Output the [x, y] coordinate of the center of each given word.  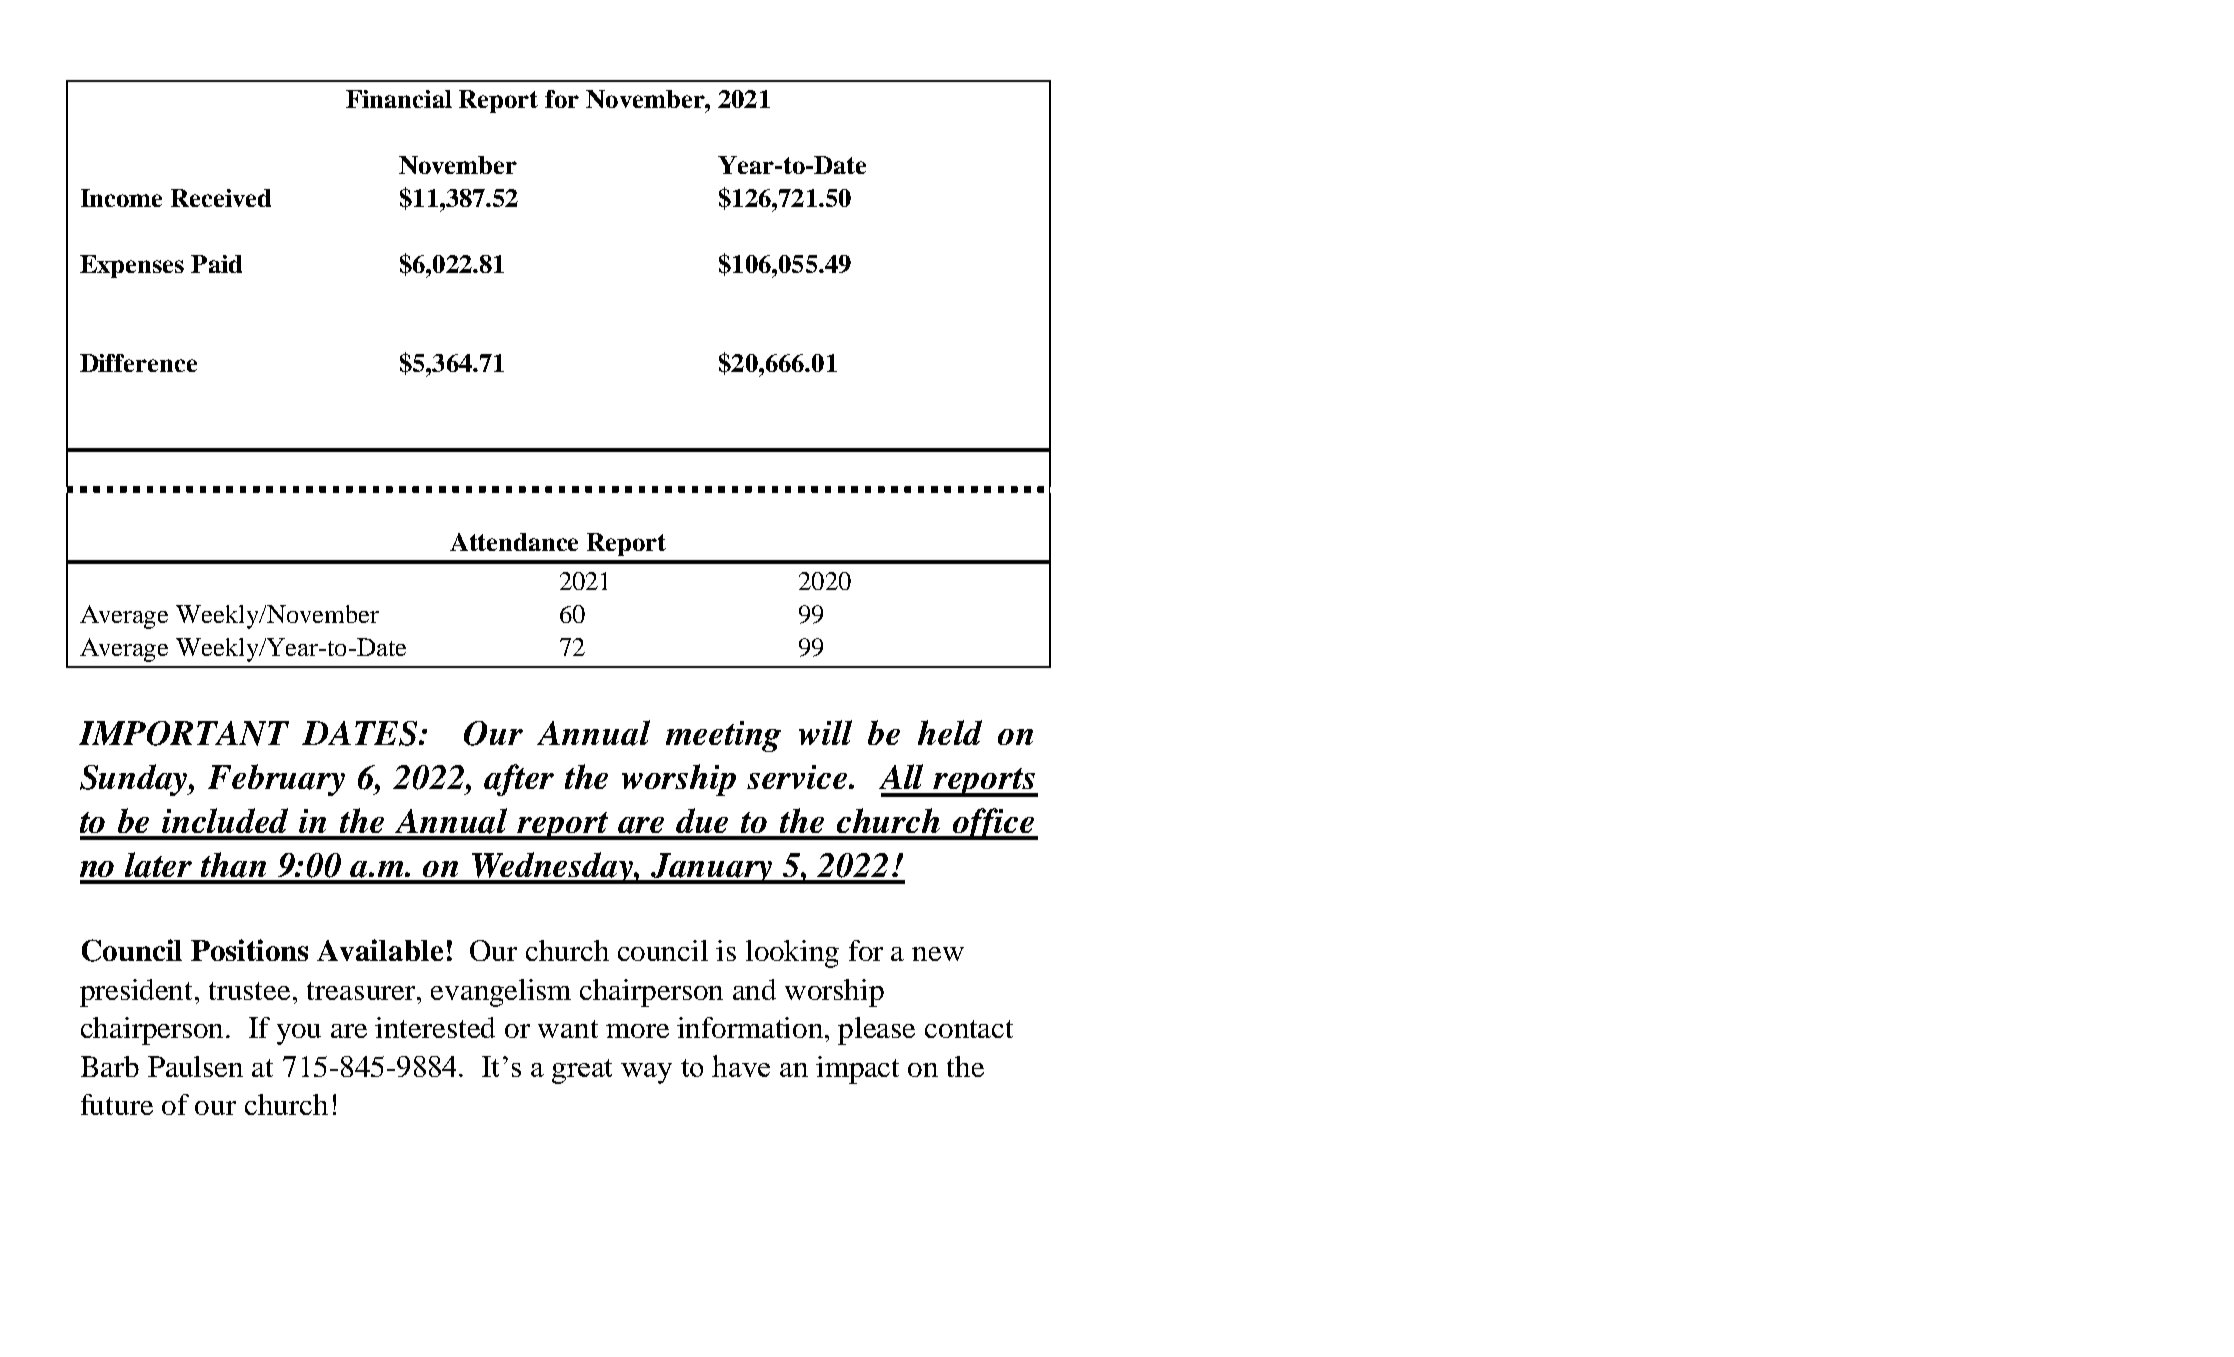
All [901, 776]
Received [221, 198]
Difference [138, 363]
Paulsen [195, 1066]
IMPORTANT [184, 733]
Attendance [514, 542]
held [950, 732]
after [519, 780]
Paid [216, 264]
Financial [399, 99]
